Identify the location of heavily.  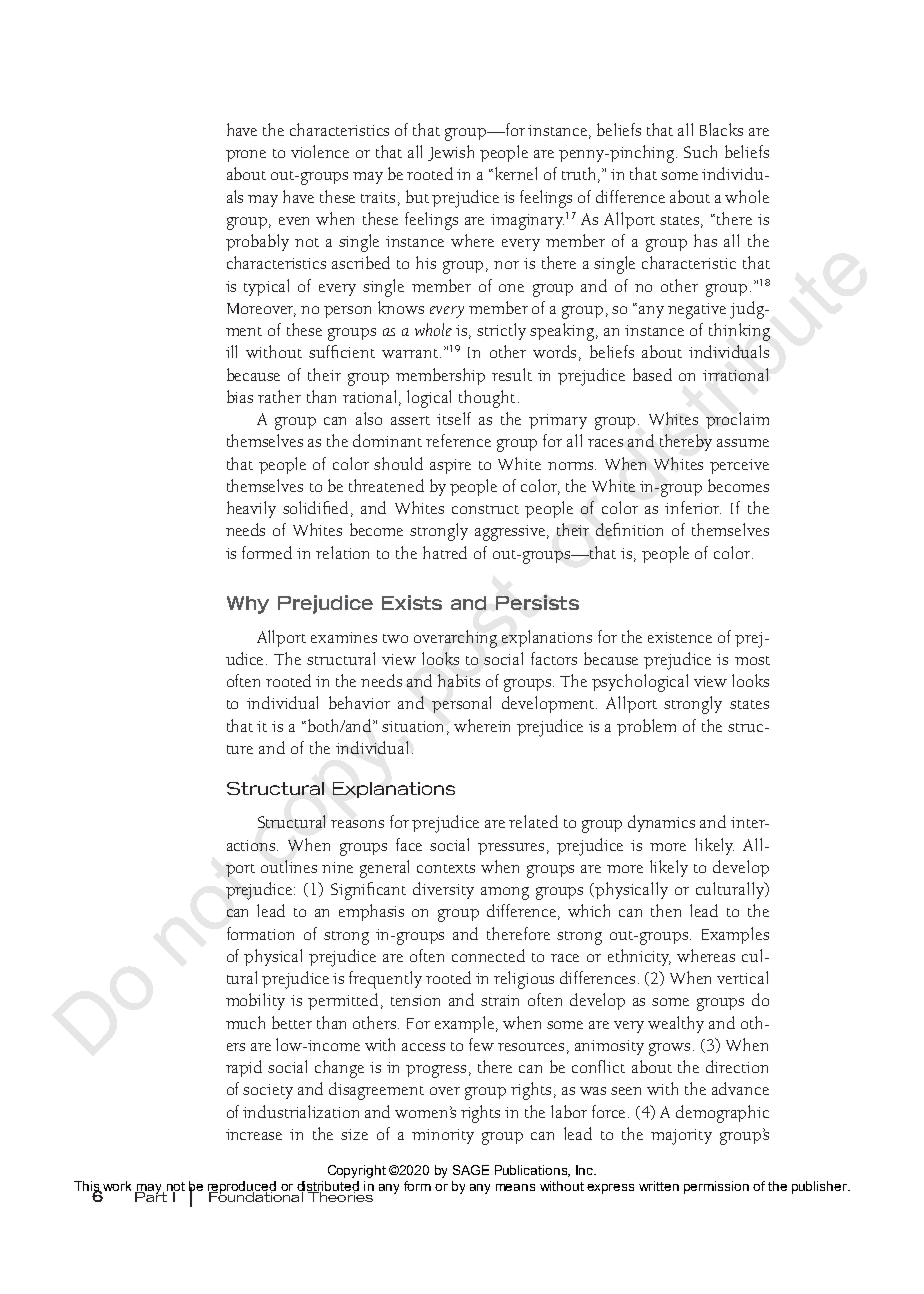
(251, 509).
